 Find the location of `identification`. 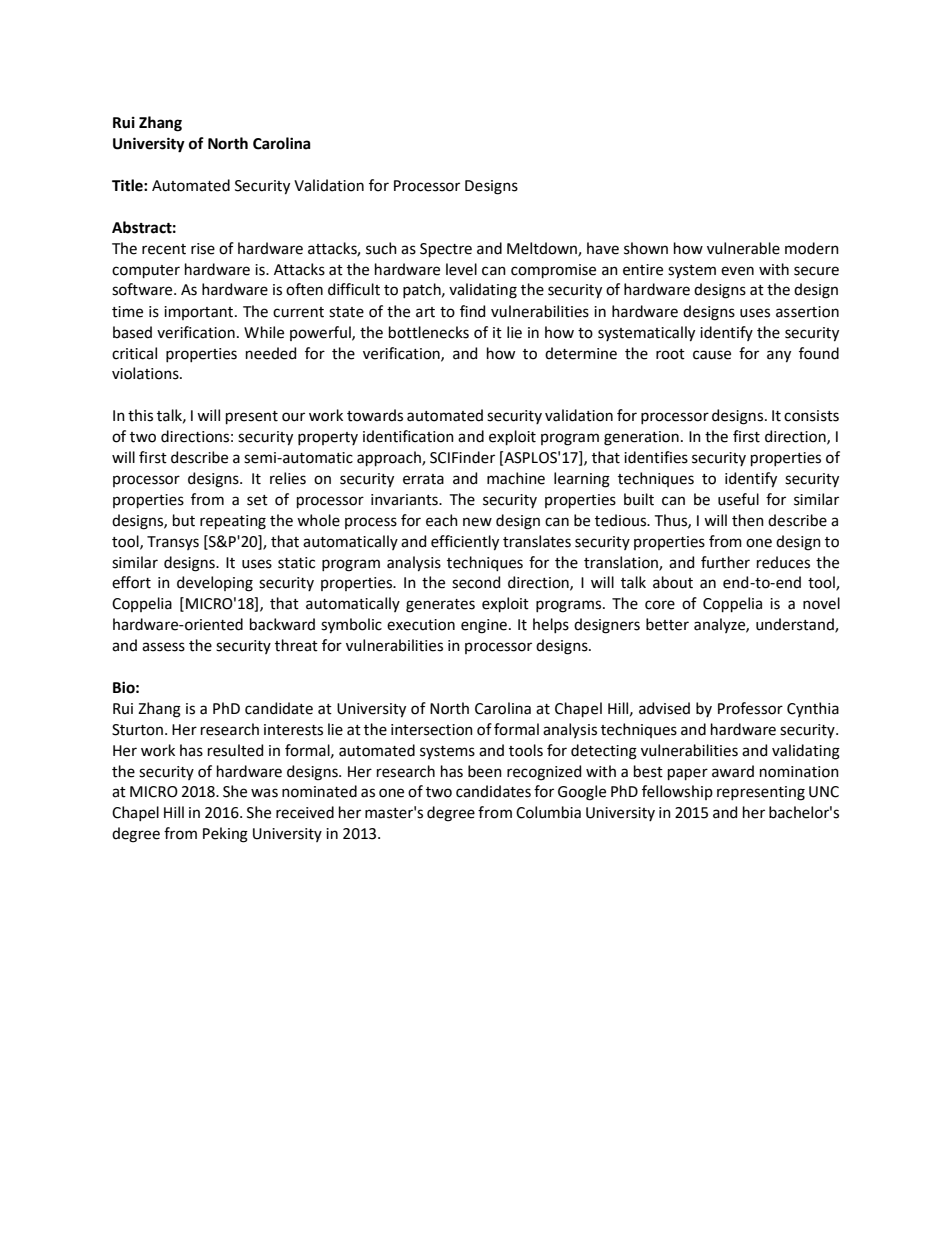

identification is located at coordinates (408, 436).
